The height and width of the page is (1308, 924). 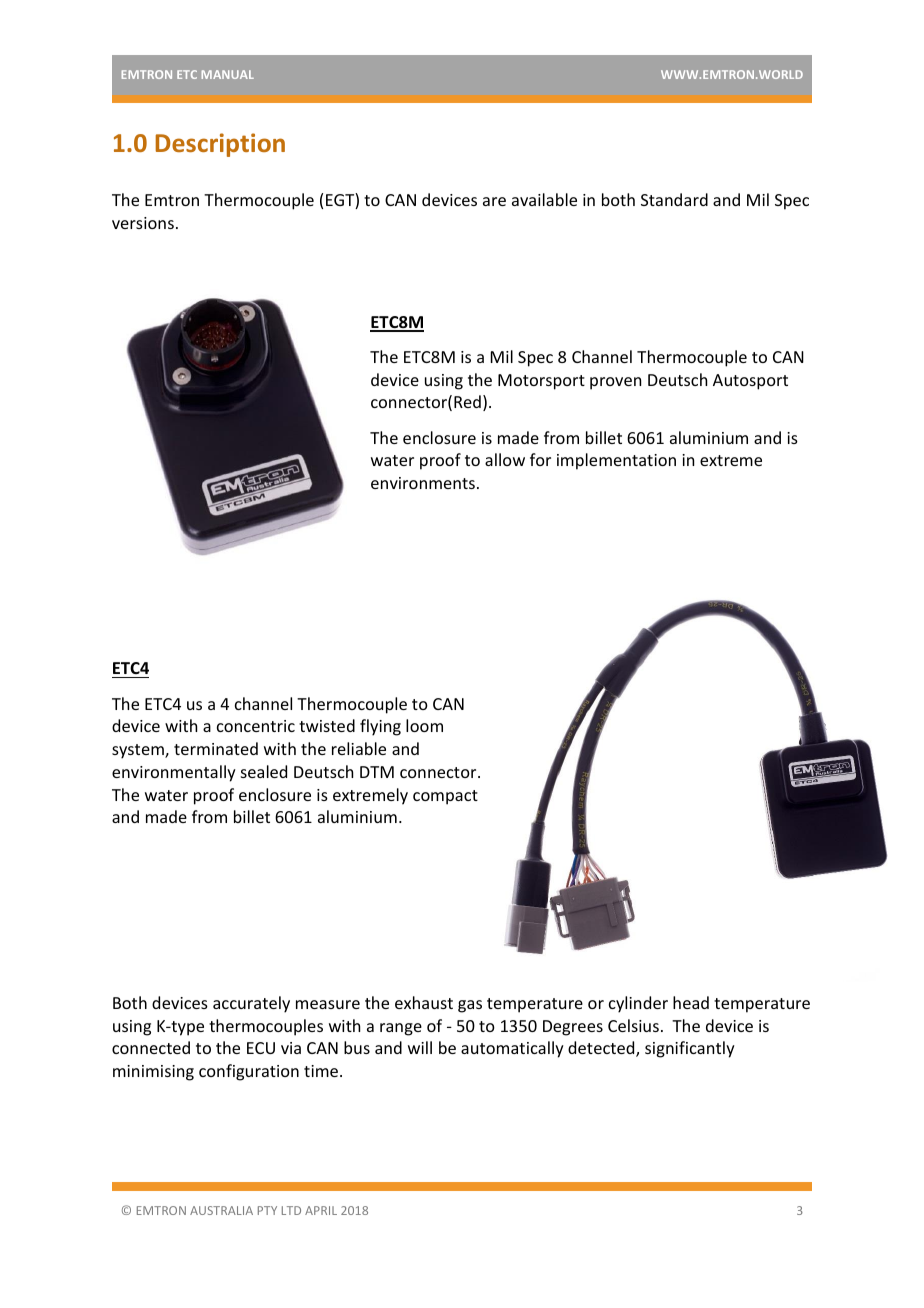 What do you see at coordinates (251, 1004) in the page?
I see `accurately` at bounding box center [251, 1004].
